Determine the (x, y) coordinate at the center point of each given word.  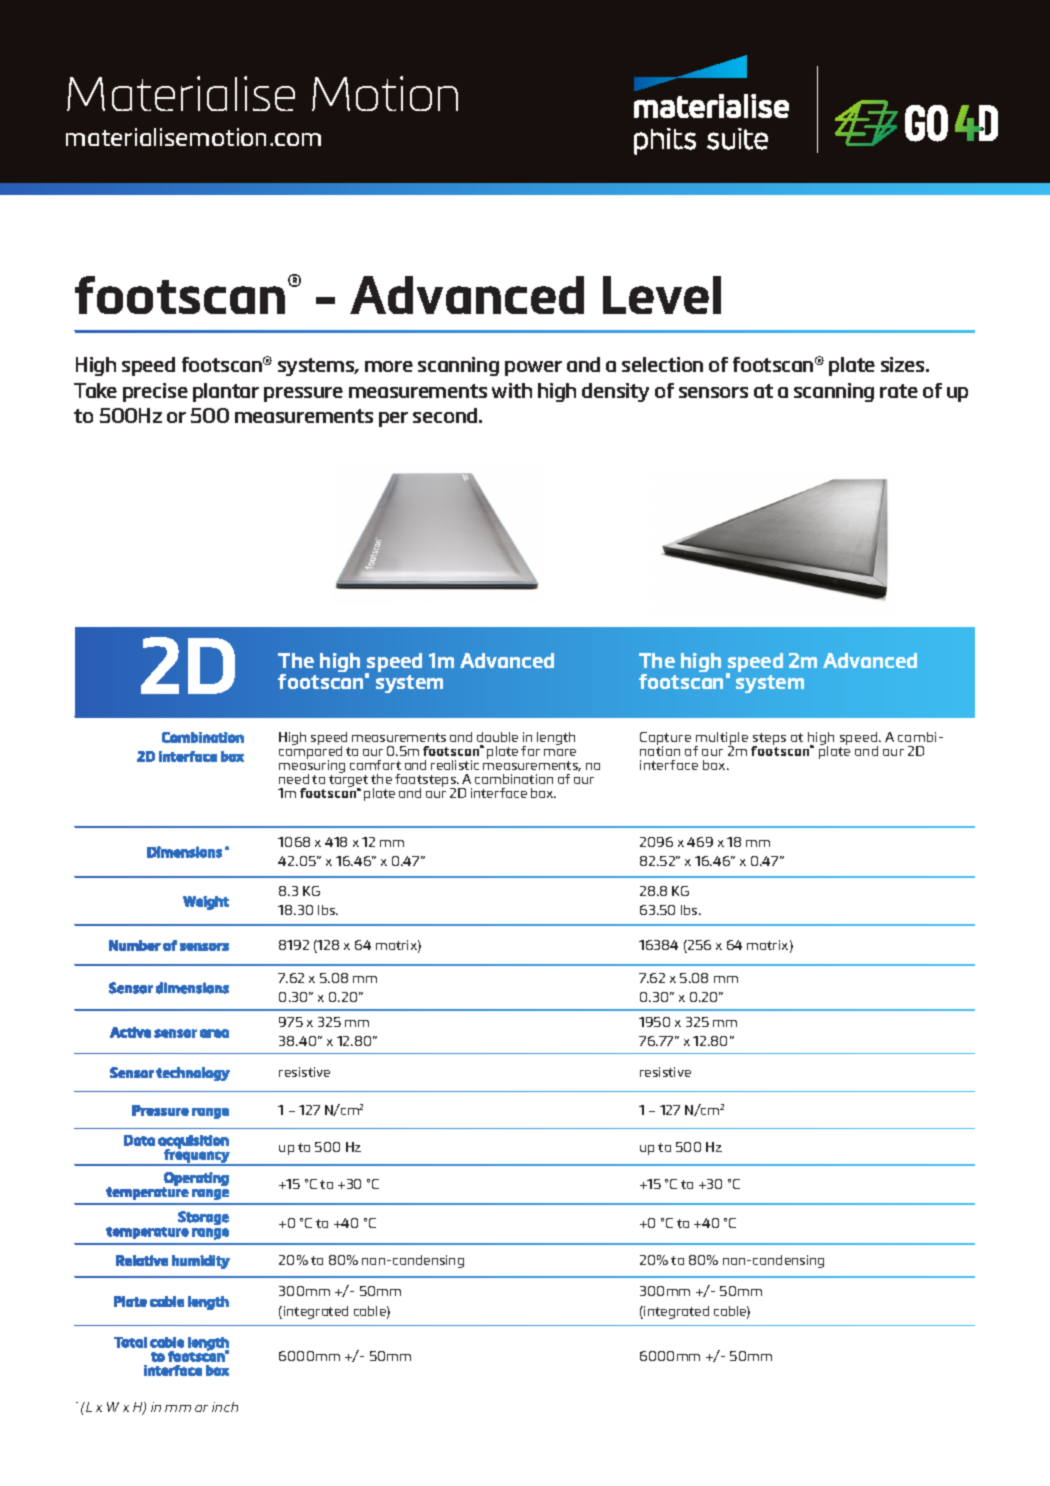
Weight (206, 903)
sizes (904, 364)
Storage (203, 1218)
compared (310, 753)
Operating (196, 1180)
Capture (665, 740)
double (497, 737)
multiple (721, 740)
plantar (226, 392)
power (533, 368)
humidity (201, 1262)
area (214, 1033)
